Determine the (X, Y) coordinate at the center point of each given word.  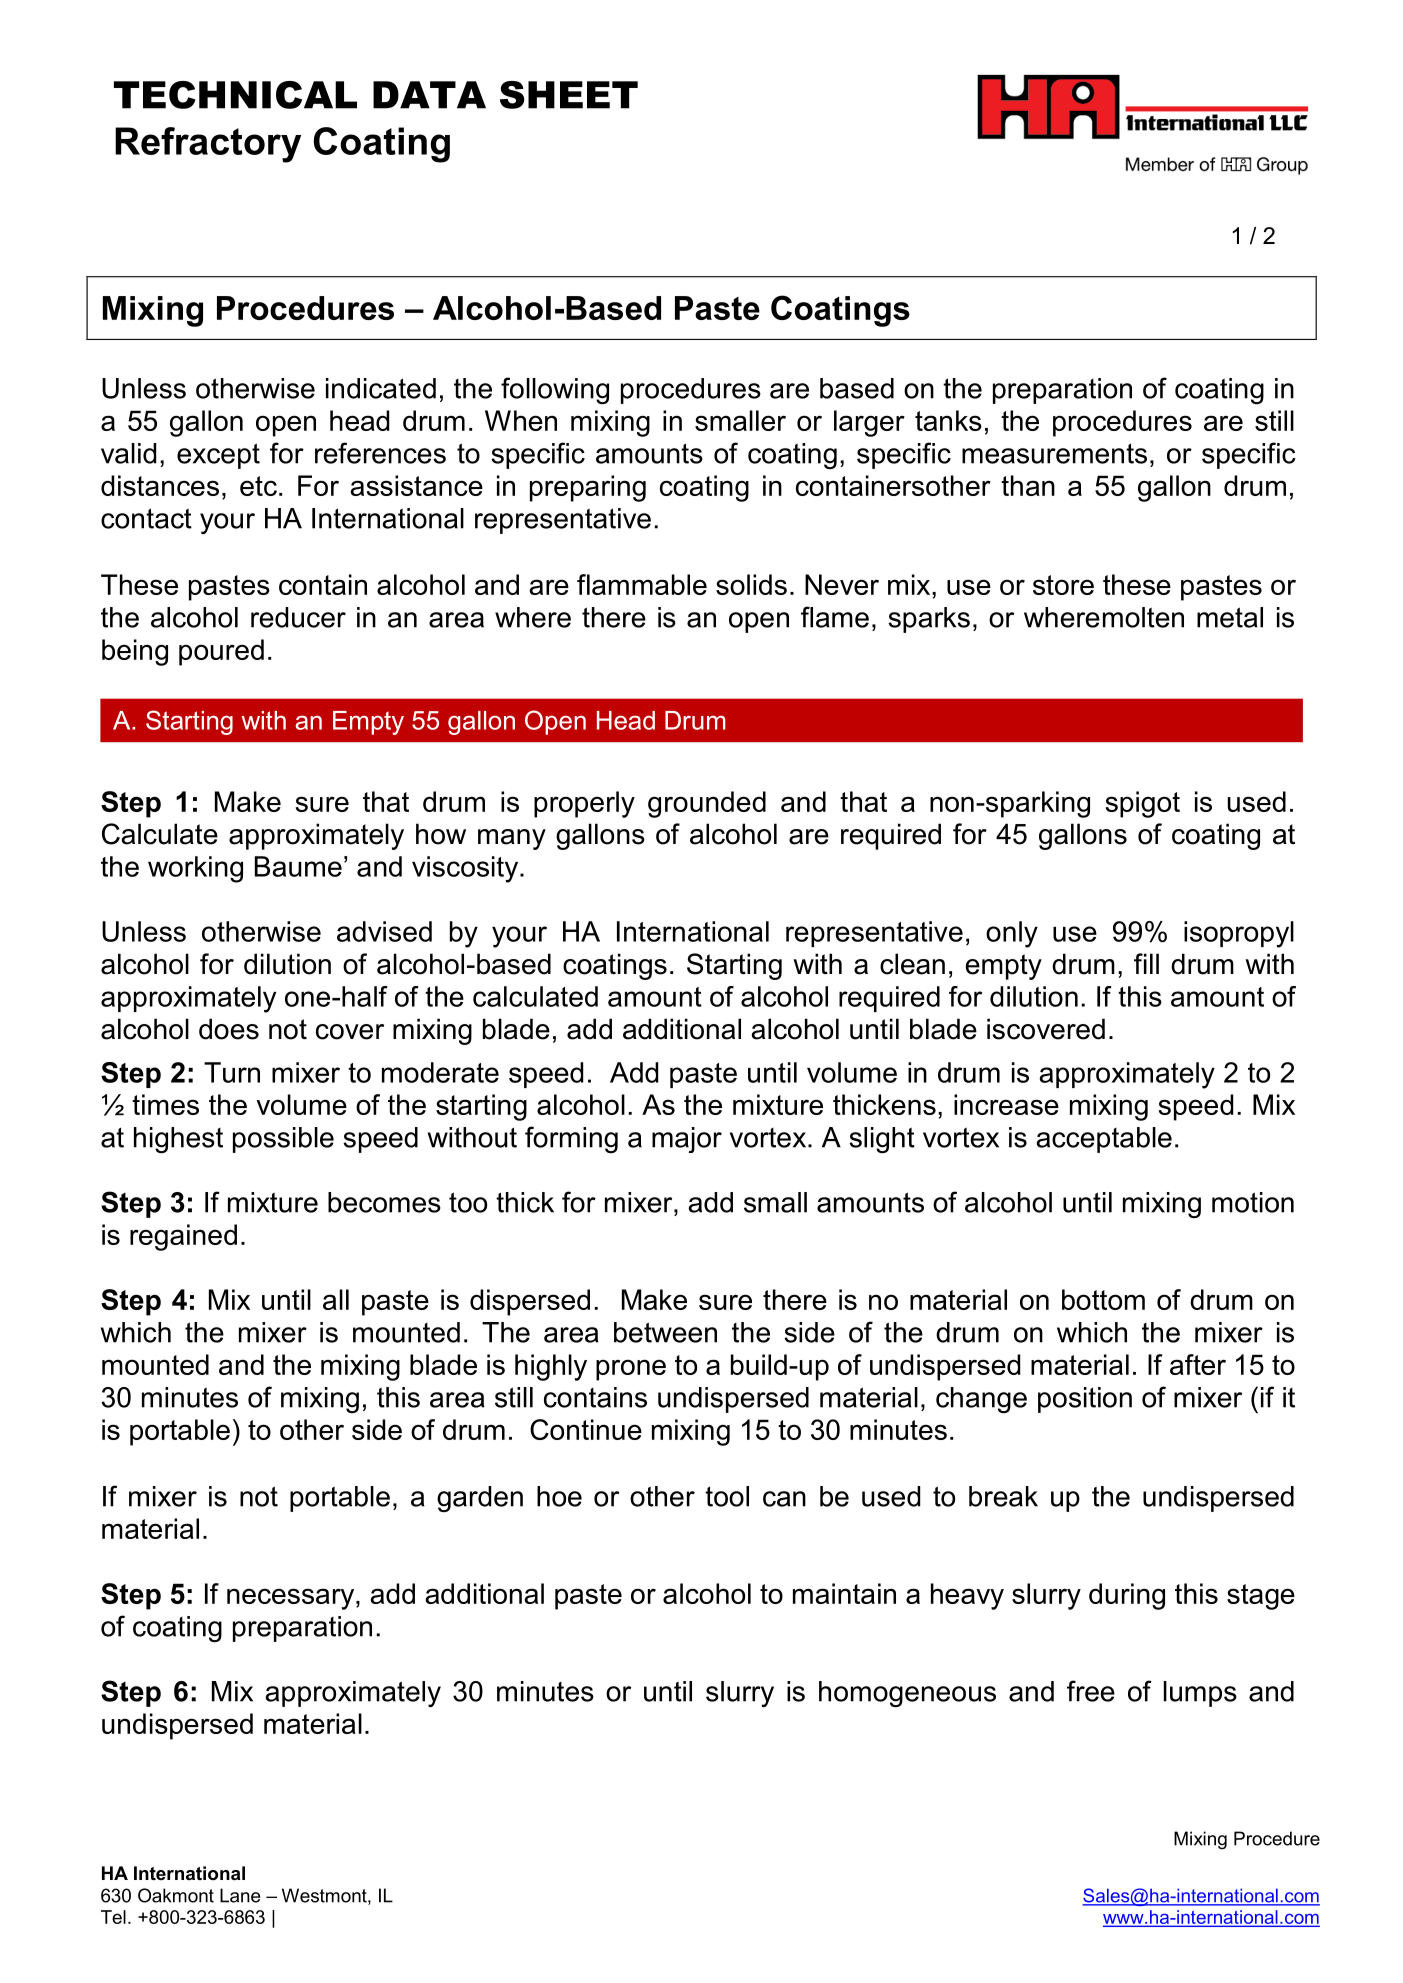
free (1091, 1691)
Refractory (208, 145)
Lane (240, 1895)
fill (1146, 963)
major (687, 1140)
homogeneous (907, 1694)
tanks (948, 420)
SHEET (569, 95)
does (229, 1029)
